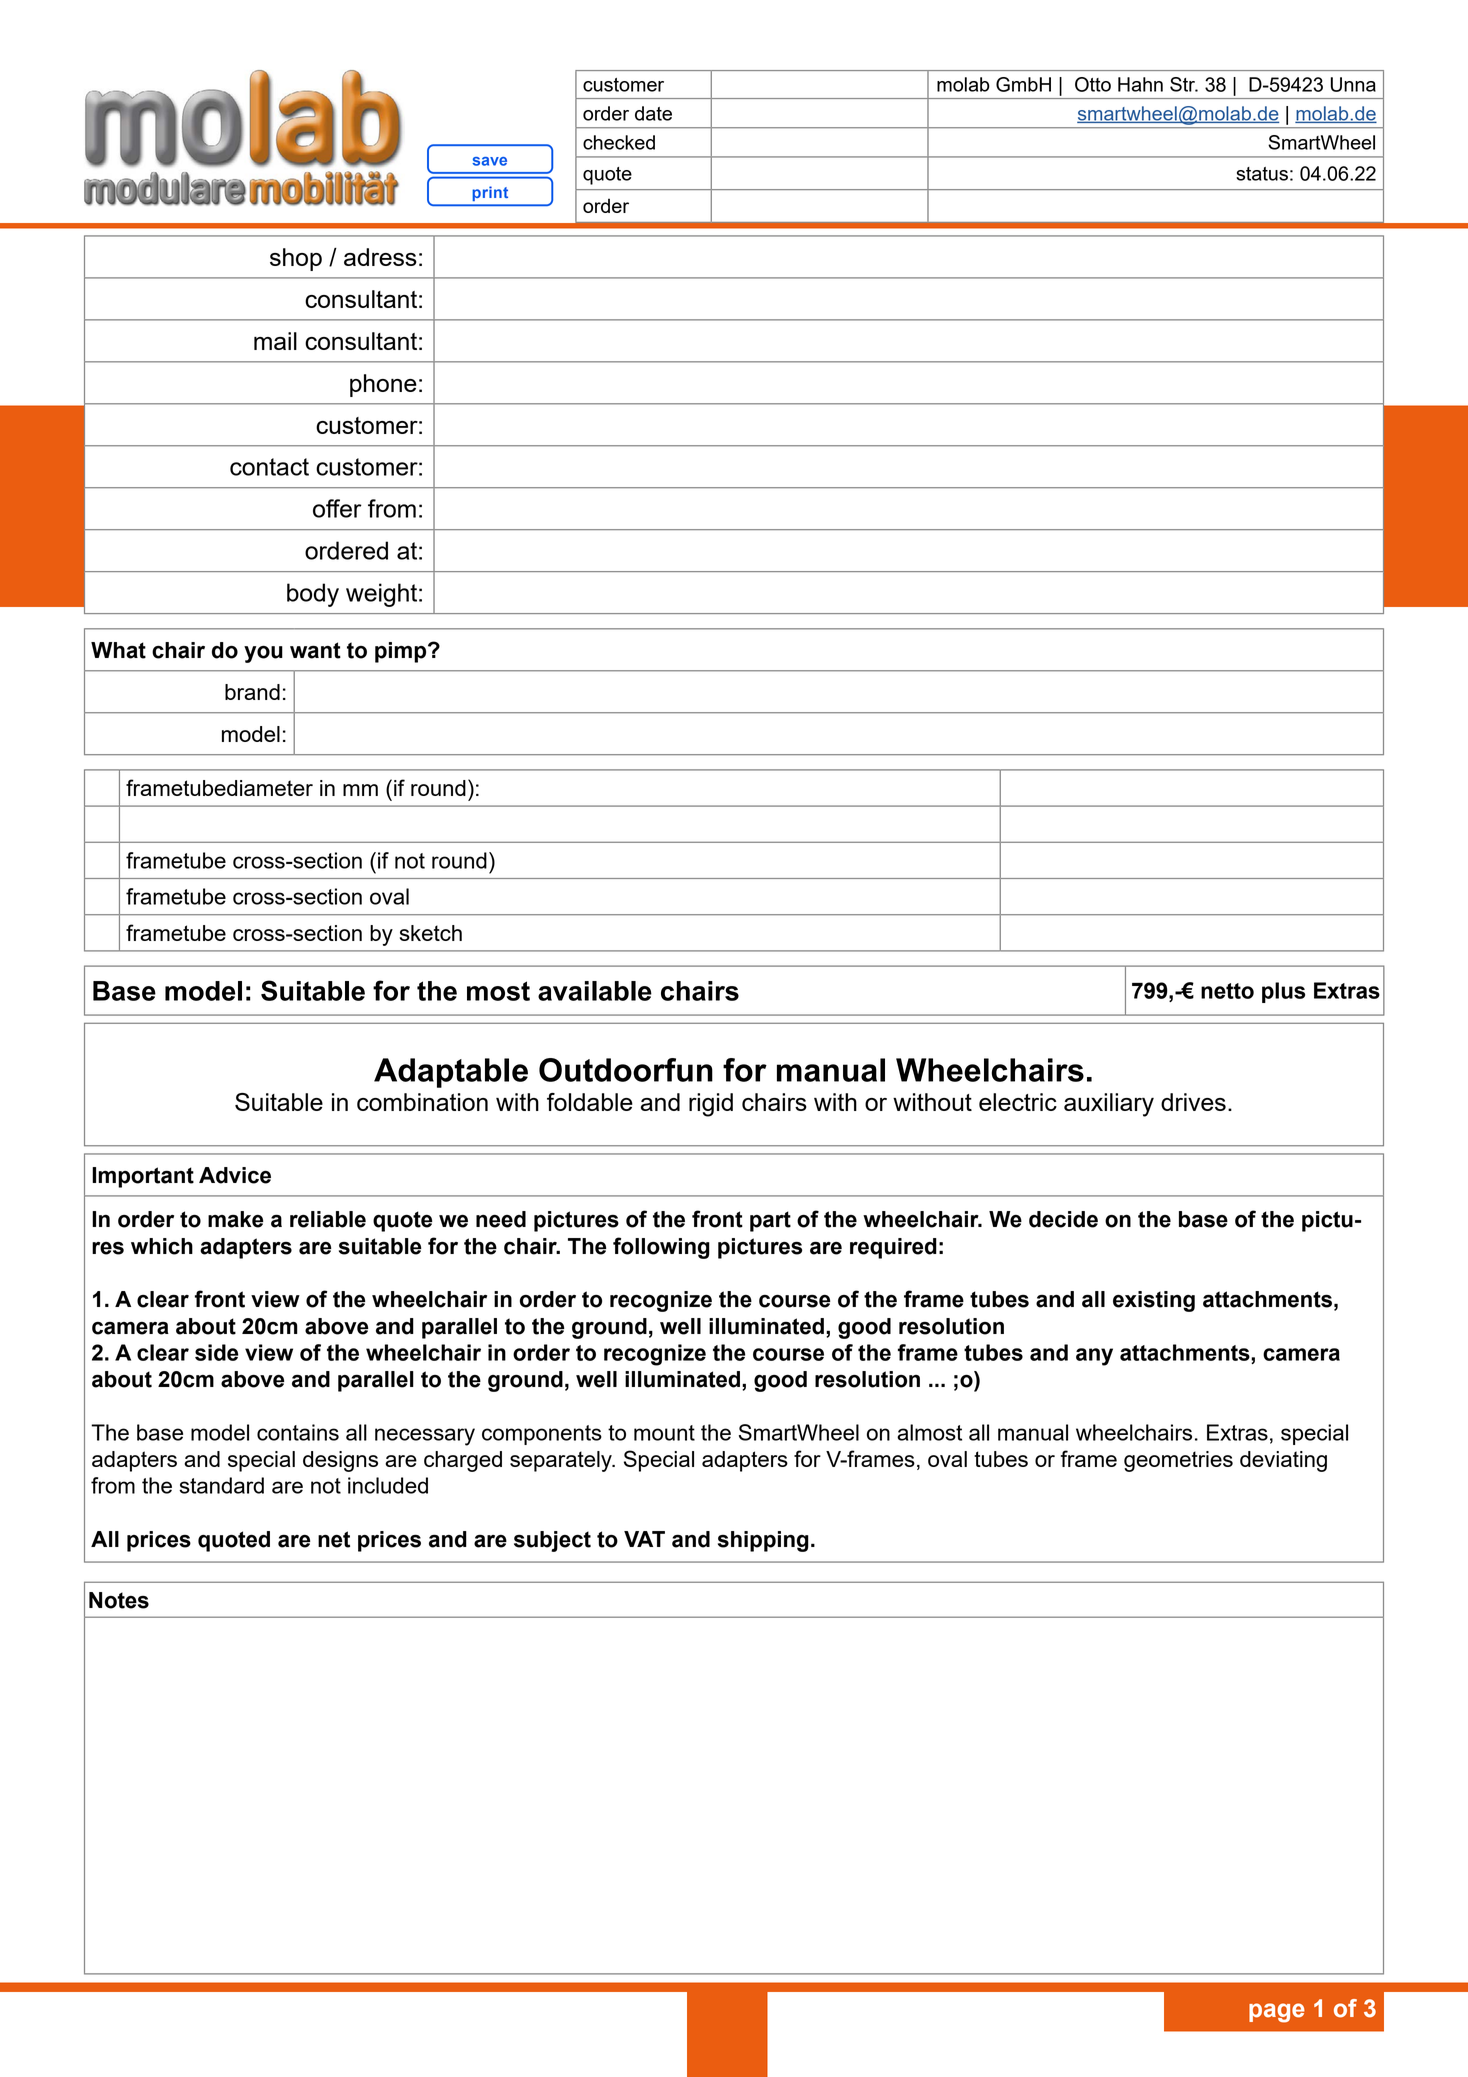 Image resolution: width=1468 pixels, height=2077 pixels. Describe the element at coordinates (1094, 1357) in the document. I see `any` at that location.
